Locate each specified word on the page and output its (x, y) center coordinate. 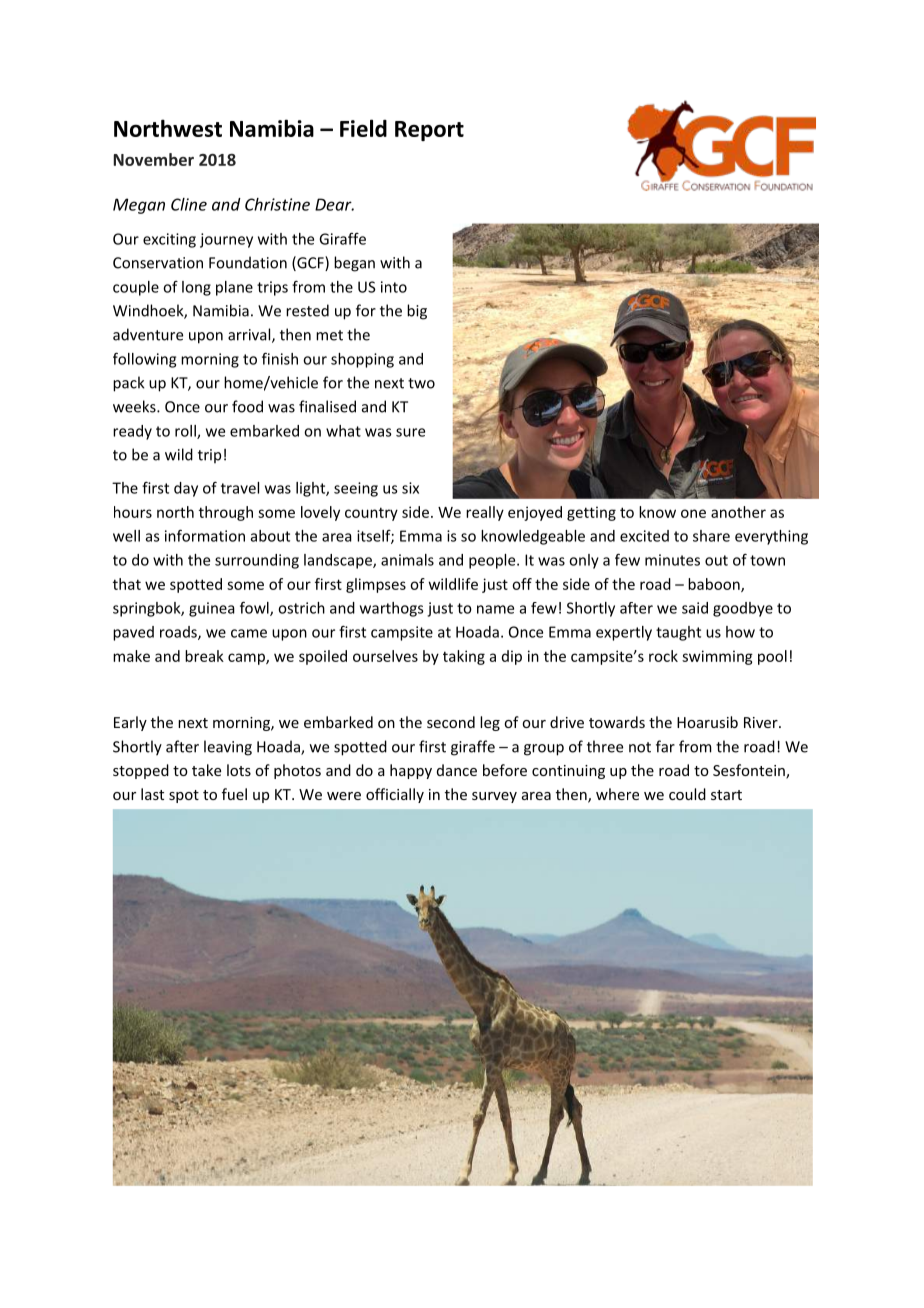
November (153, 159)
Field (363, 128)
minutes (672, 560)
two (421, 383)
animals (407, 560)
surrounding (257, 561)
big (417, 312)
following (144, 360)
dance (457, 770)
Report (429, 131)
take (206, 770)
